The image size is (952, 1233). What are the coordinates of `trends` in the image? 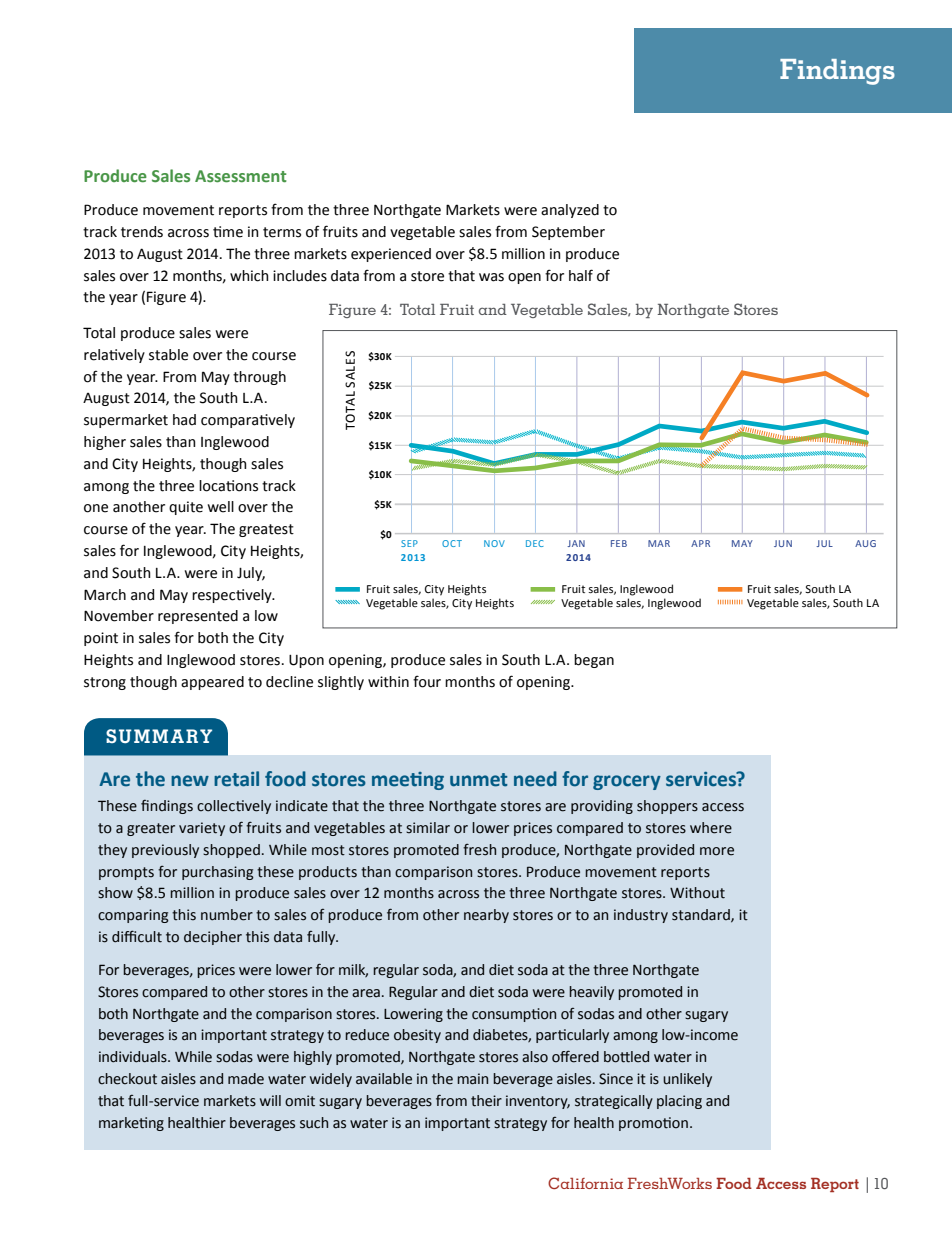 It's located at (142, 232).
